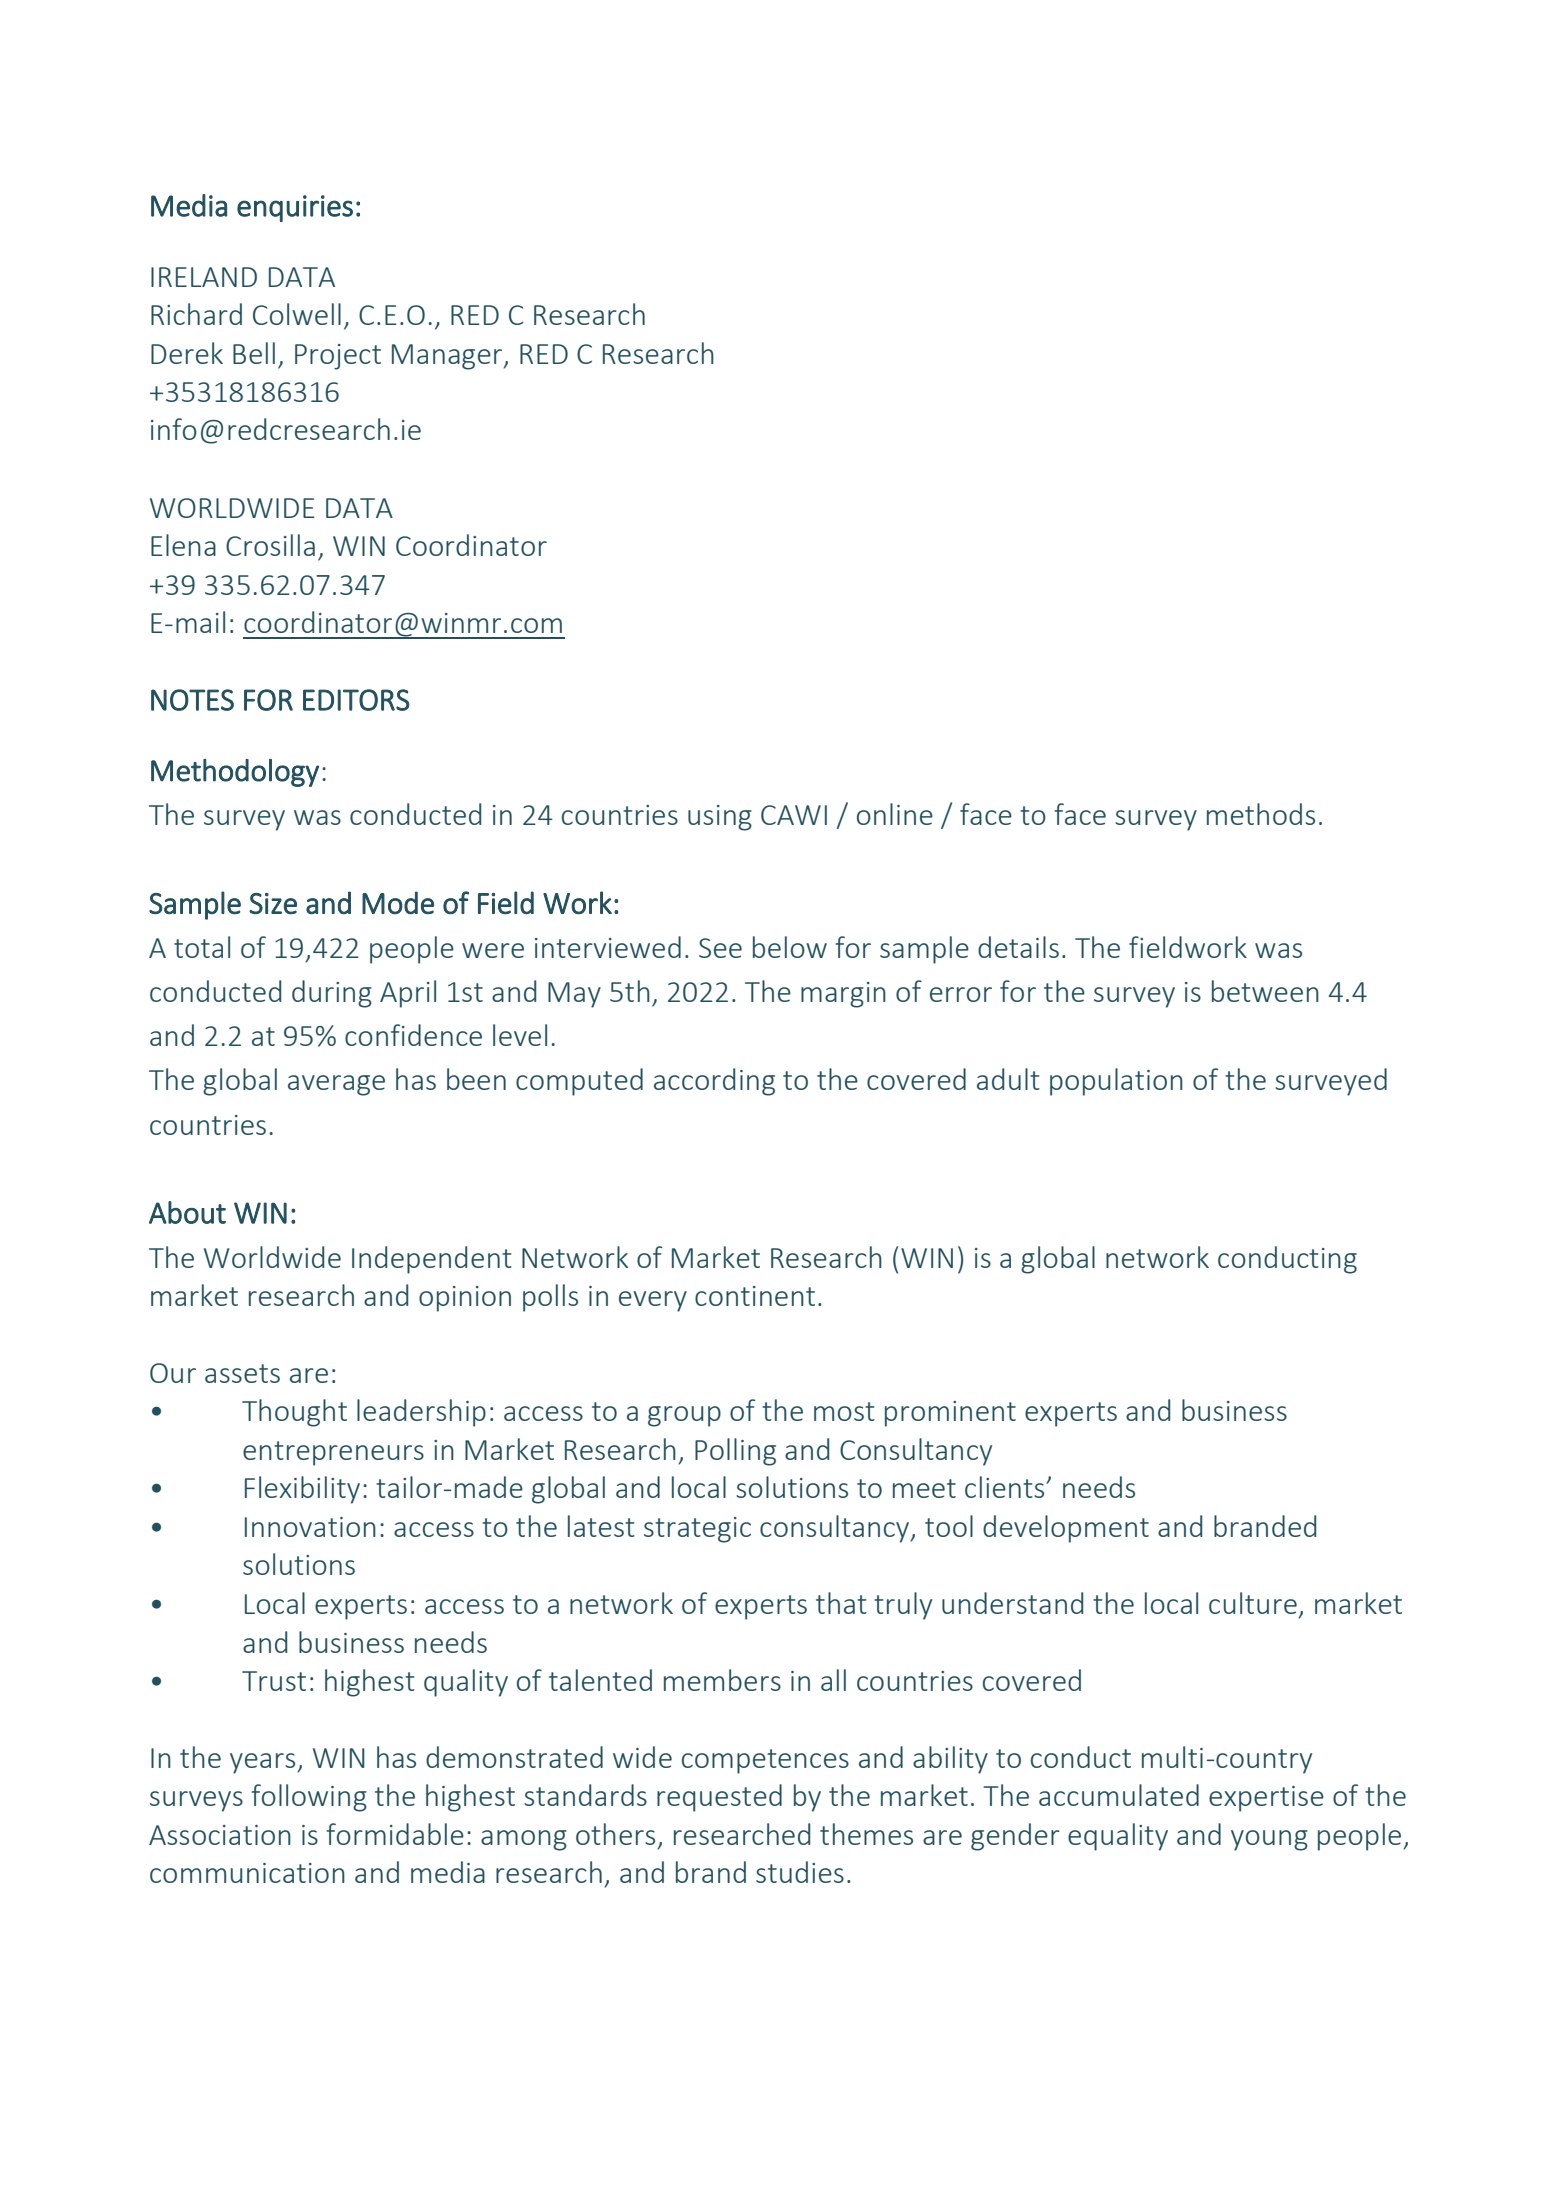  I want to click on About, so click(187, 1212).
